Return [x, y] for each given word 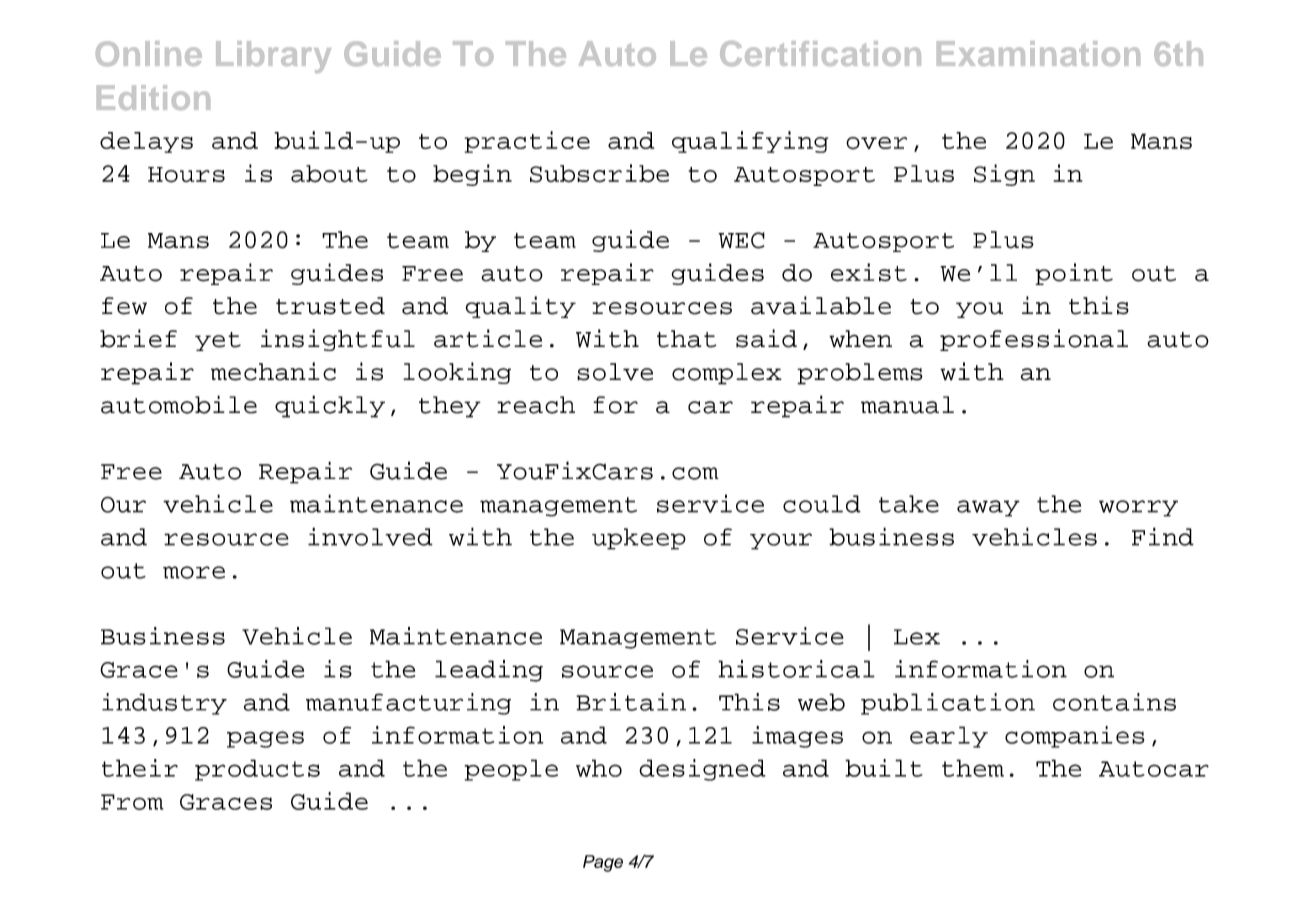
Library [273, 57]
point [1074, 274]
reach [536, 405]
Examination [1038, 53]
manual [907, 405]
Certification [820, 53]
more [194, 572]
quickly [330, 406]
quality [520, 307]
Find [1163, 536]
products [257, 770]
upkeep [639, 539]
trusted [330, 306]
